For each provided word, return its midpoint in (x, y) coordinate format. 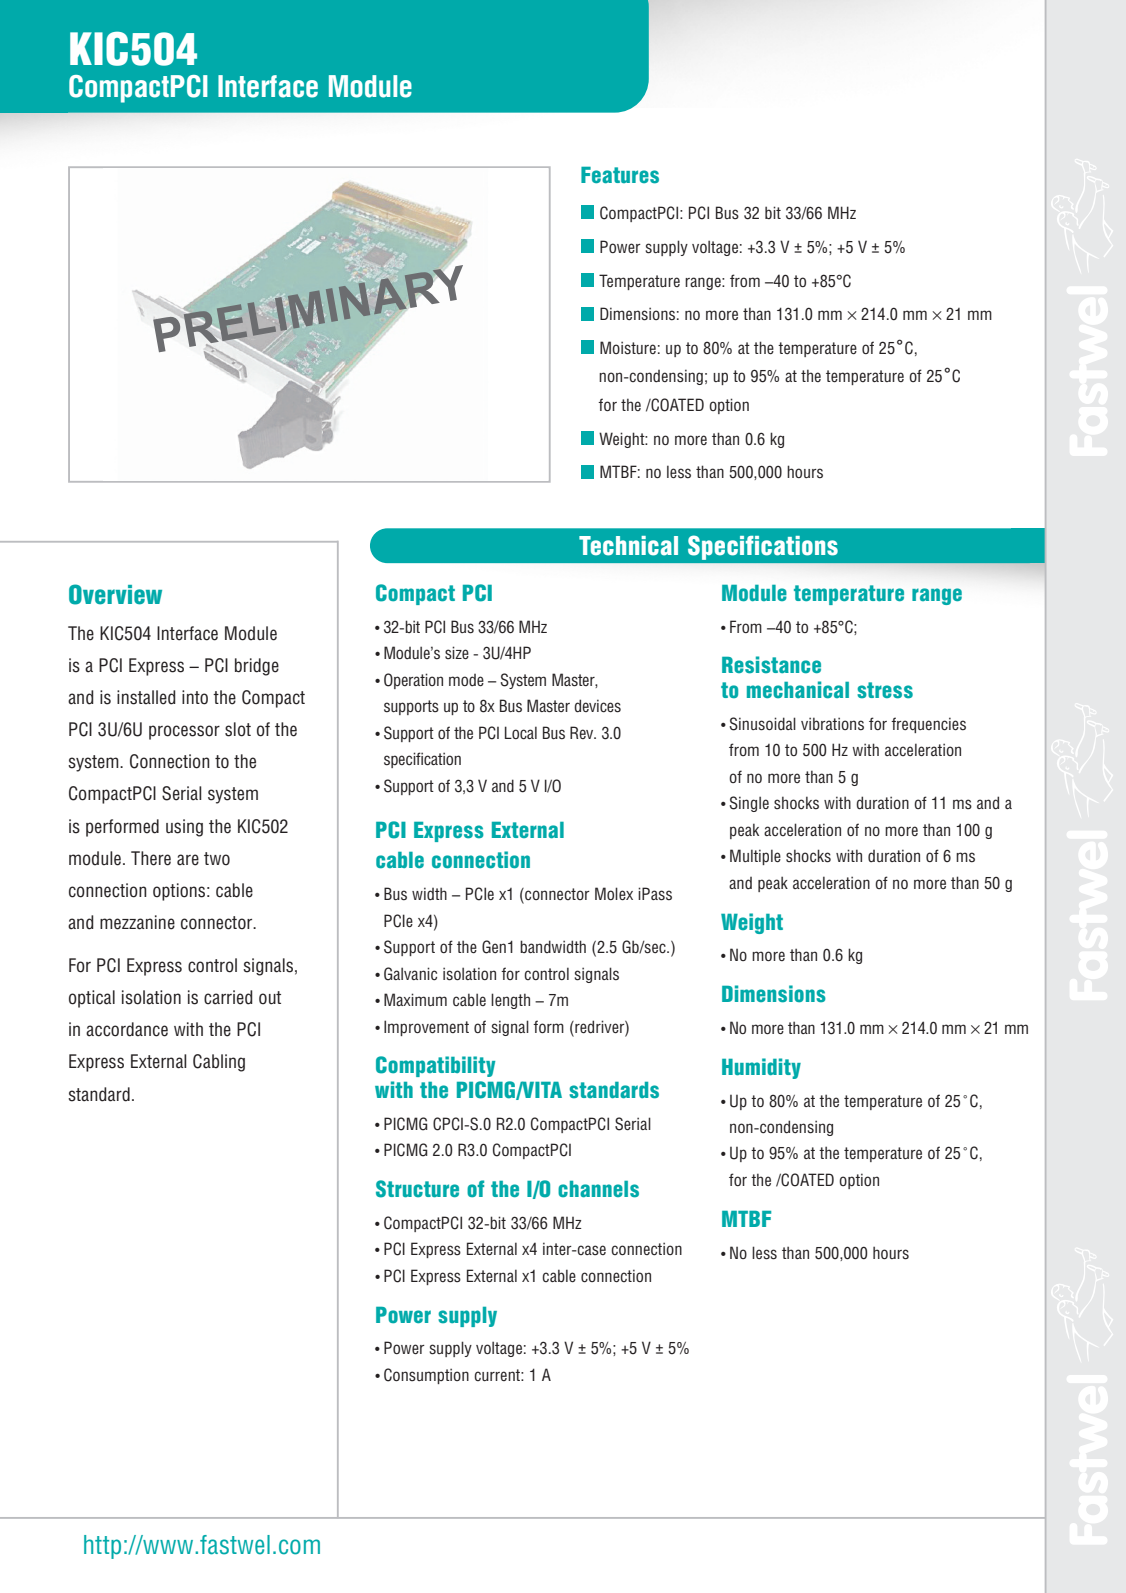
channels (598, 1189)
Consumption (426, 1376)
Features (620, 175)
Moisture (628, 348)
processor (184, 732)
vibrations (832, 724)
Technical (628, 546)
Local (521, 733)
